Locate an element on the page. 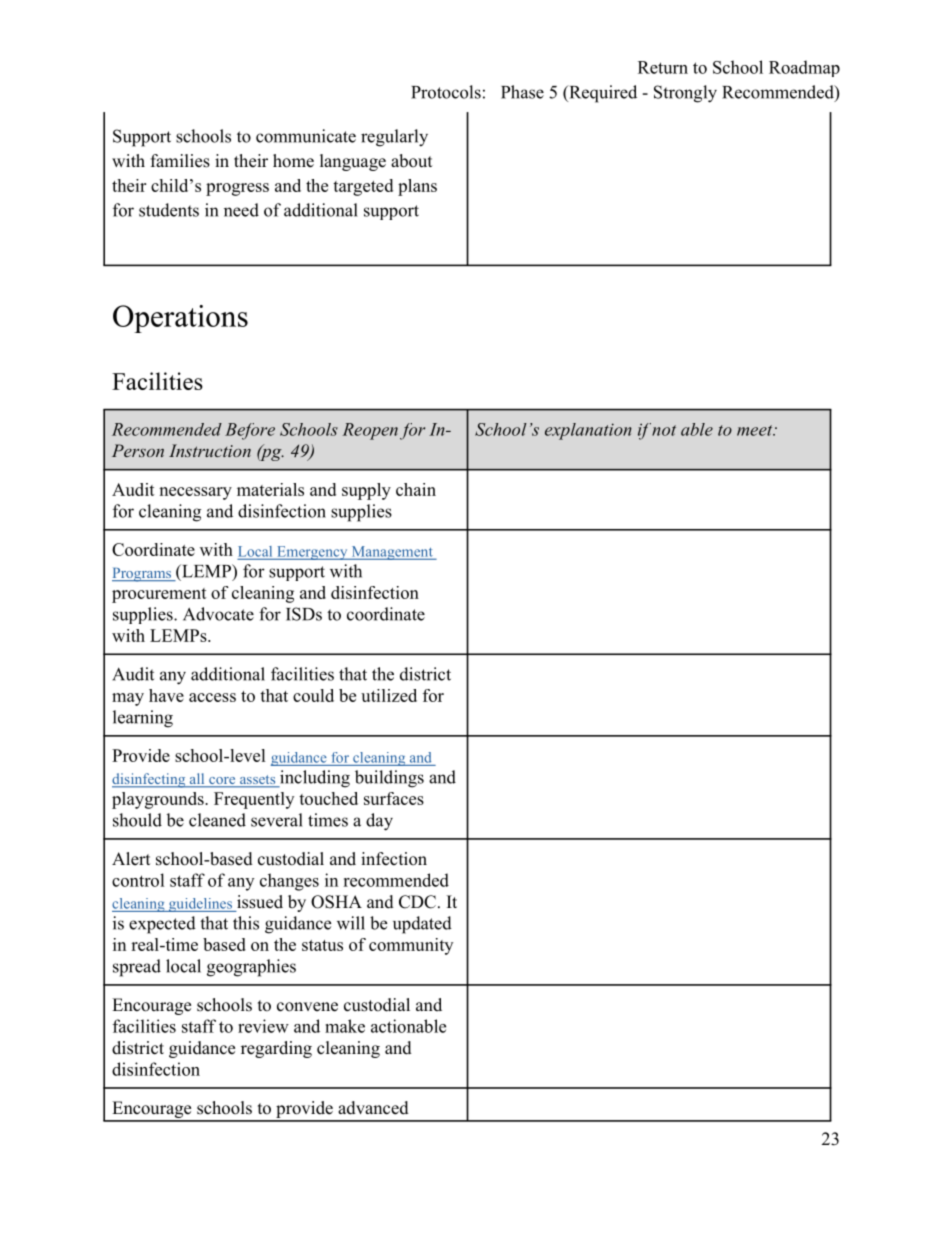  Protocols is located at coordinates (446, 92).
